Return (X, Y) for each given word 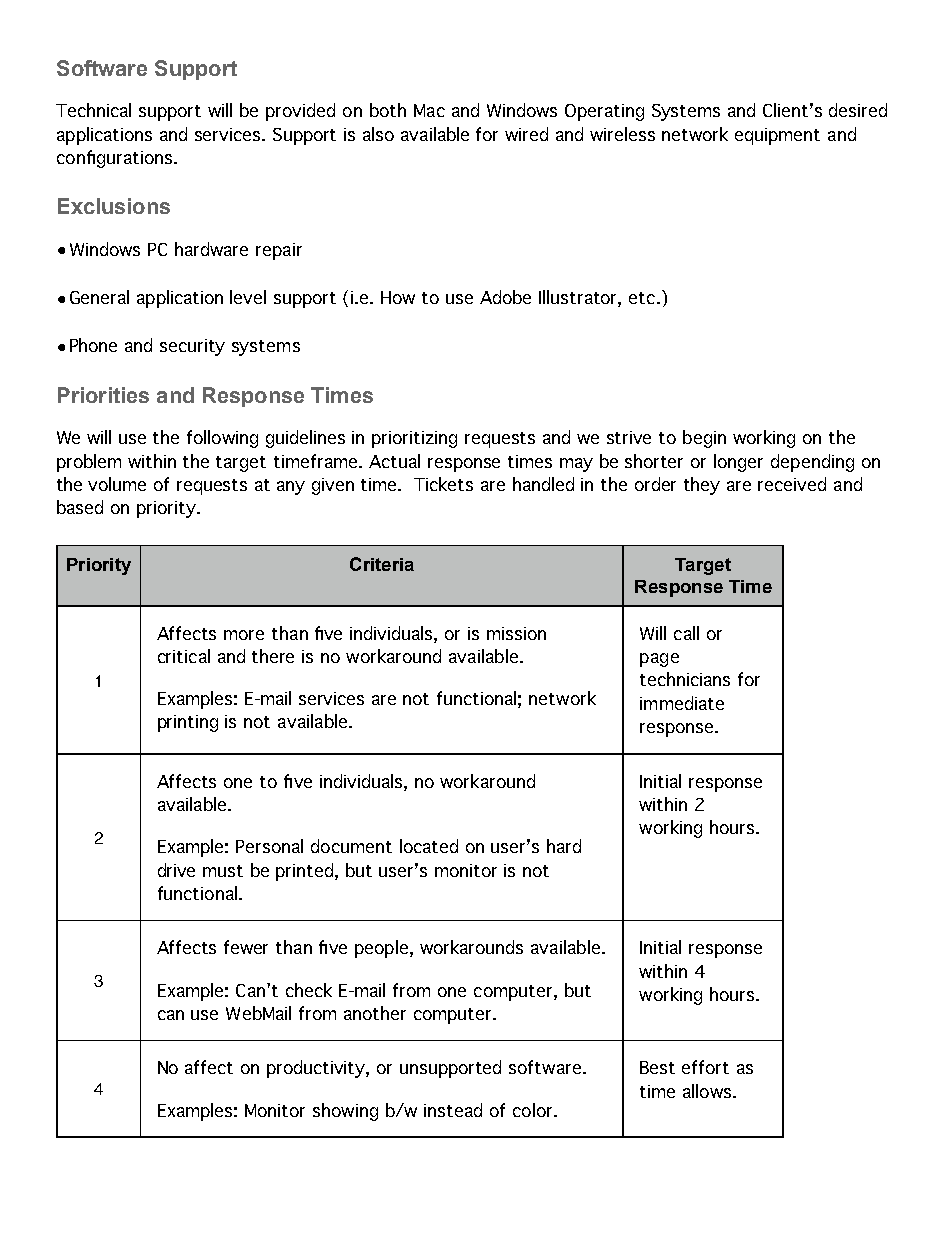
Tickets (443, 484)
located (429, 846)
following (222, 439)
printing (188, 723)
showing (345, 1112)
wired (526, 134)
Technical (93, 110)
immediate (682, 703)
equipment (777, 136)
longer (738, 463)
